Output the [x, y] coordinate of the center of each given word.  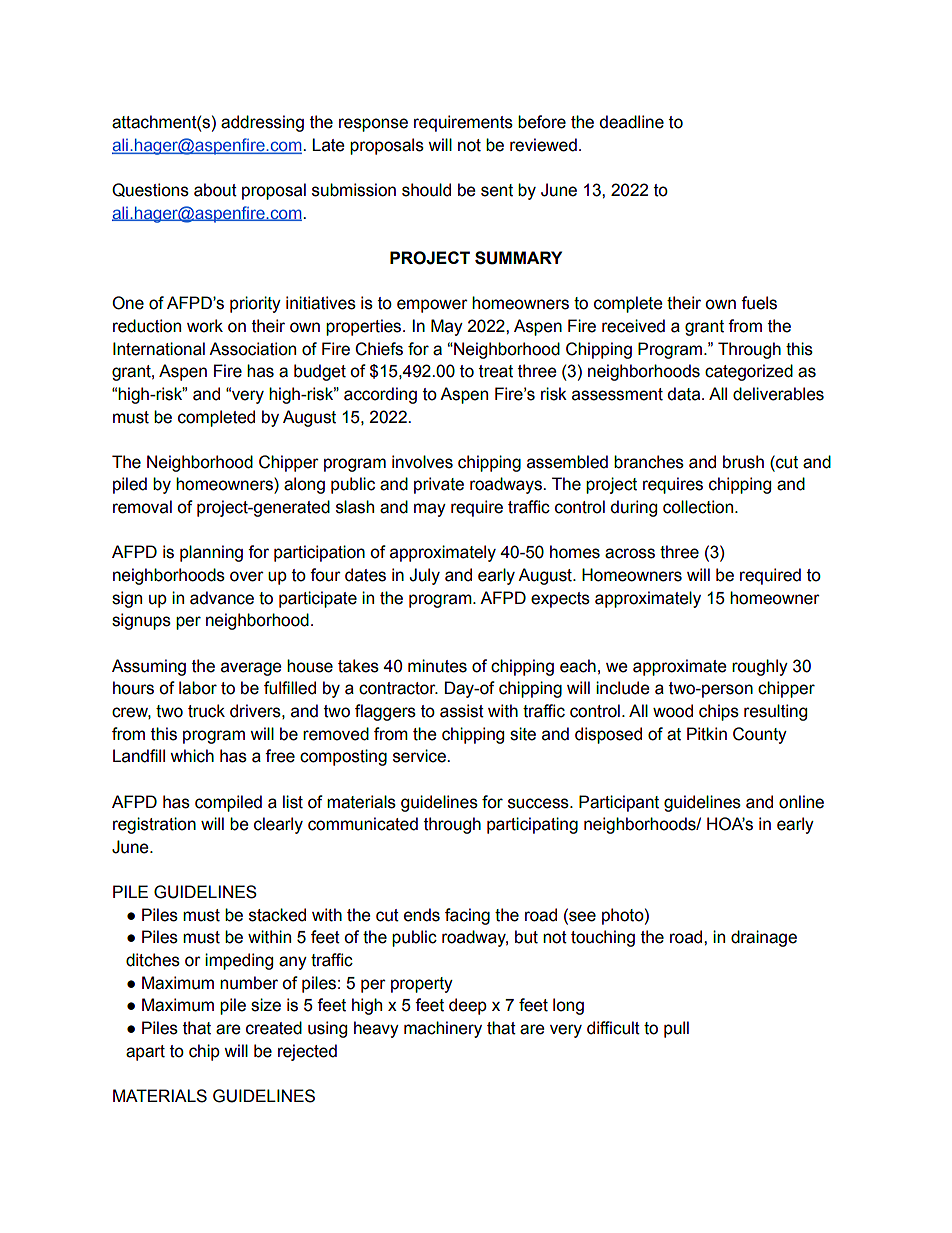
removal [142, 507]
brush [743, 462]
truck [206, 711]
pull [676, 1029]
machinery [443, 1029]
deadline [631, 122]
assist [462, 711]
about [215, 190]
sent [497, 190]
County [760, 735]
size [266, 1005]
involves [422, 462]
